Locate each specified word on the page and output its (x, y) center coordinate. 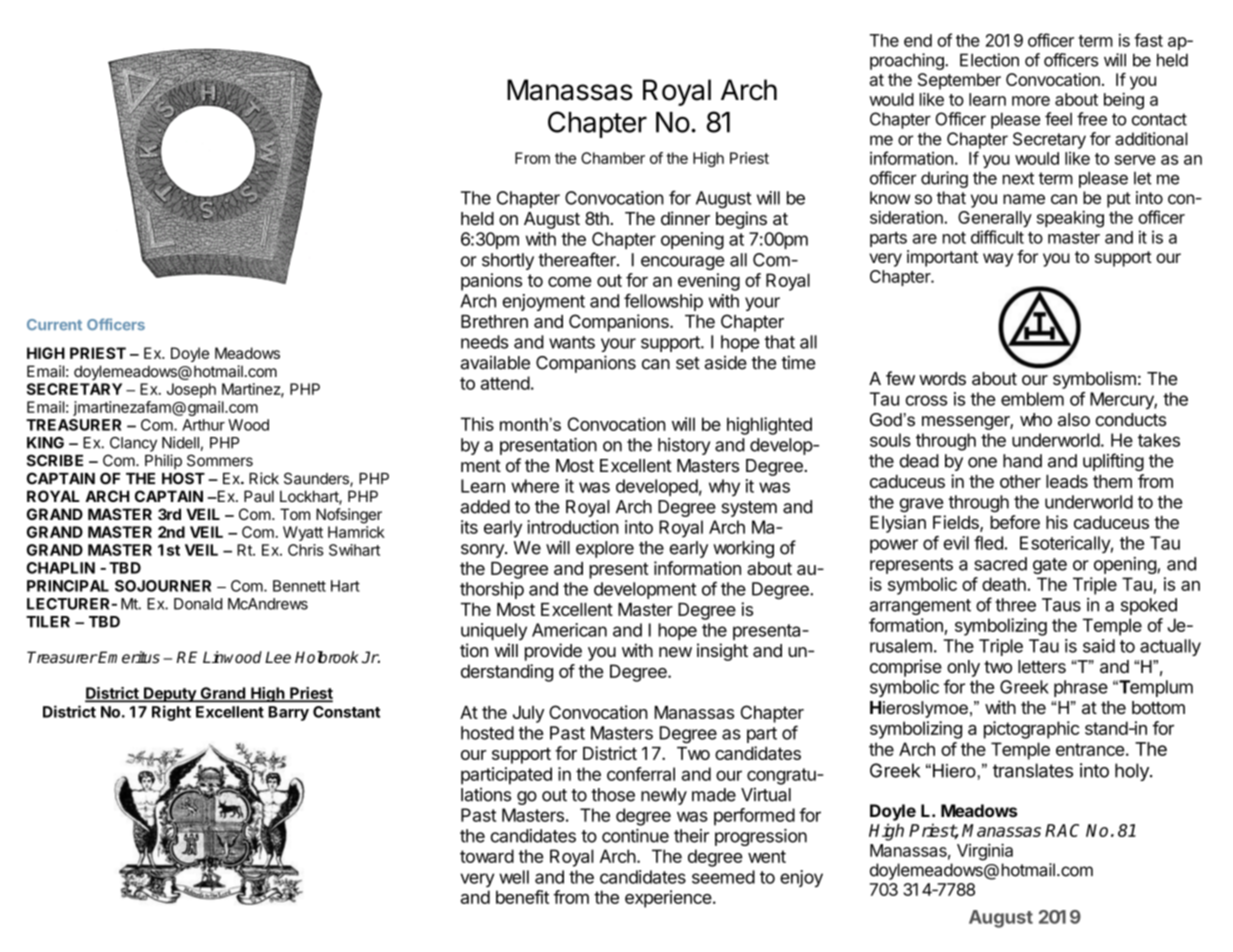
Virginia (985, 852)
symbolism (1094, 380)
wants (572, 342)
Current (54, 324)
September (959, 81)
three (1015, 605)
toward (487, 856)
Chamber (613, 158)
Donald (198, 604)
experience (668, 899)
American (569, 630)
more (1031, 101)
